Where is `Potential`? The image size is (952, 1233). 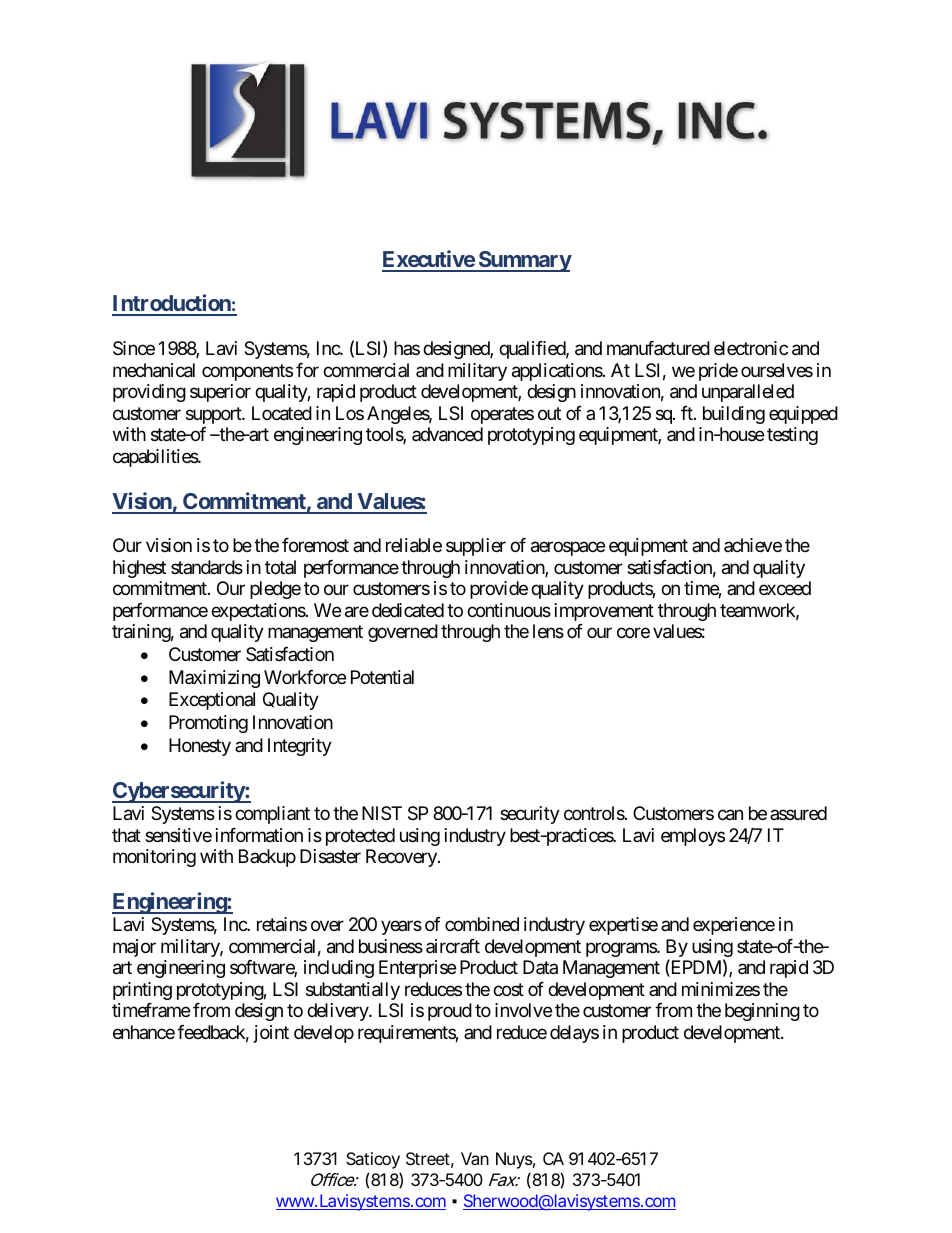
Potential is located at coordinates (382, 677).
